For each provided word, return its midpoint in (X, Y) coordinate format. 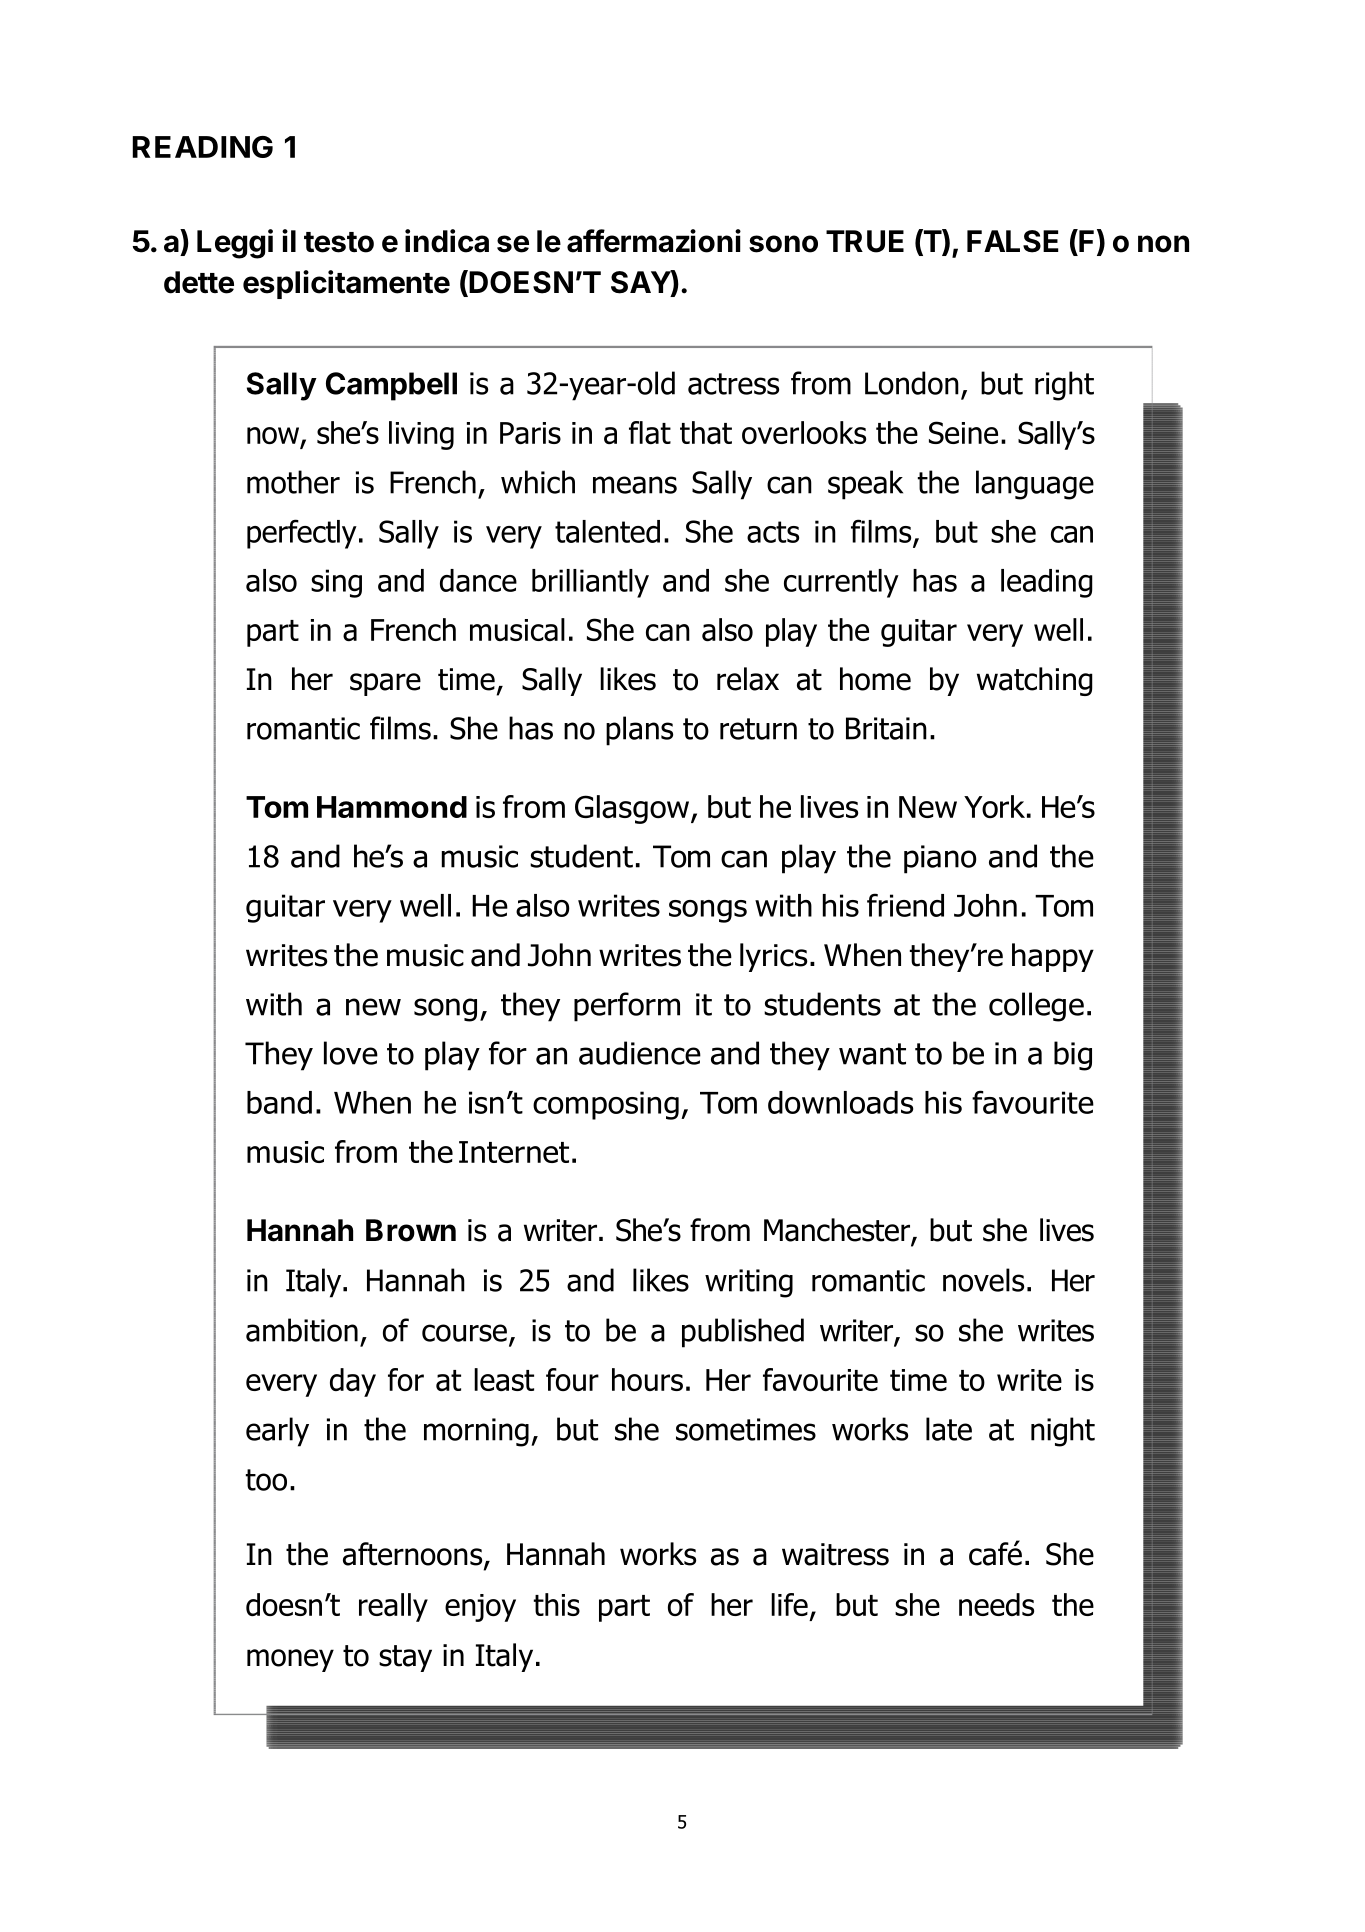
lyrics (774, 957)
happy (1053, 957)
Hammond (392, 807)
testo (339, 242)
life (789, 1604)
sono (783, 244)
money (290, 1660)
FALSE (1013, 241)
